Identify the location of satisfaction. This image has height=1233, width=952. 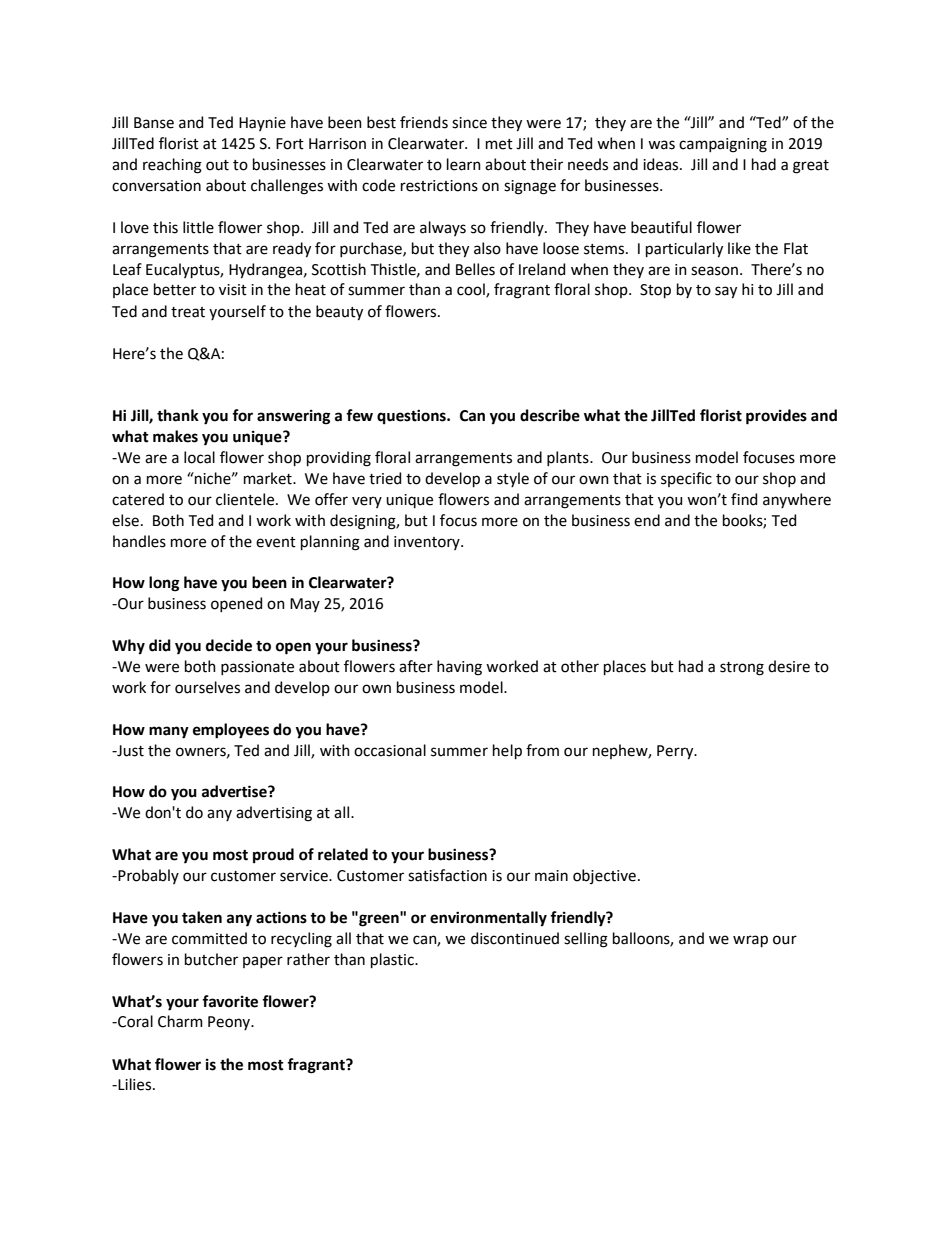
(447, 875).
